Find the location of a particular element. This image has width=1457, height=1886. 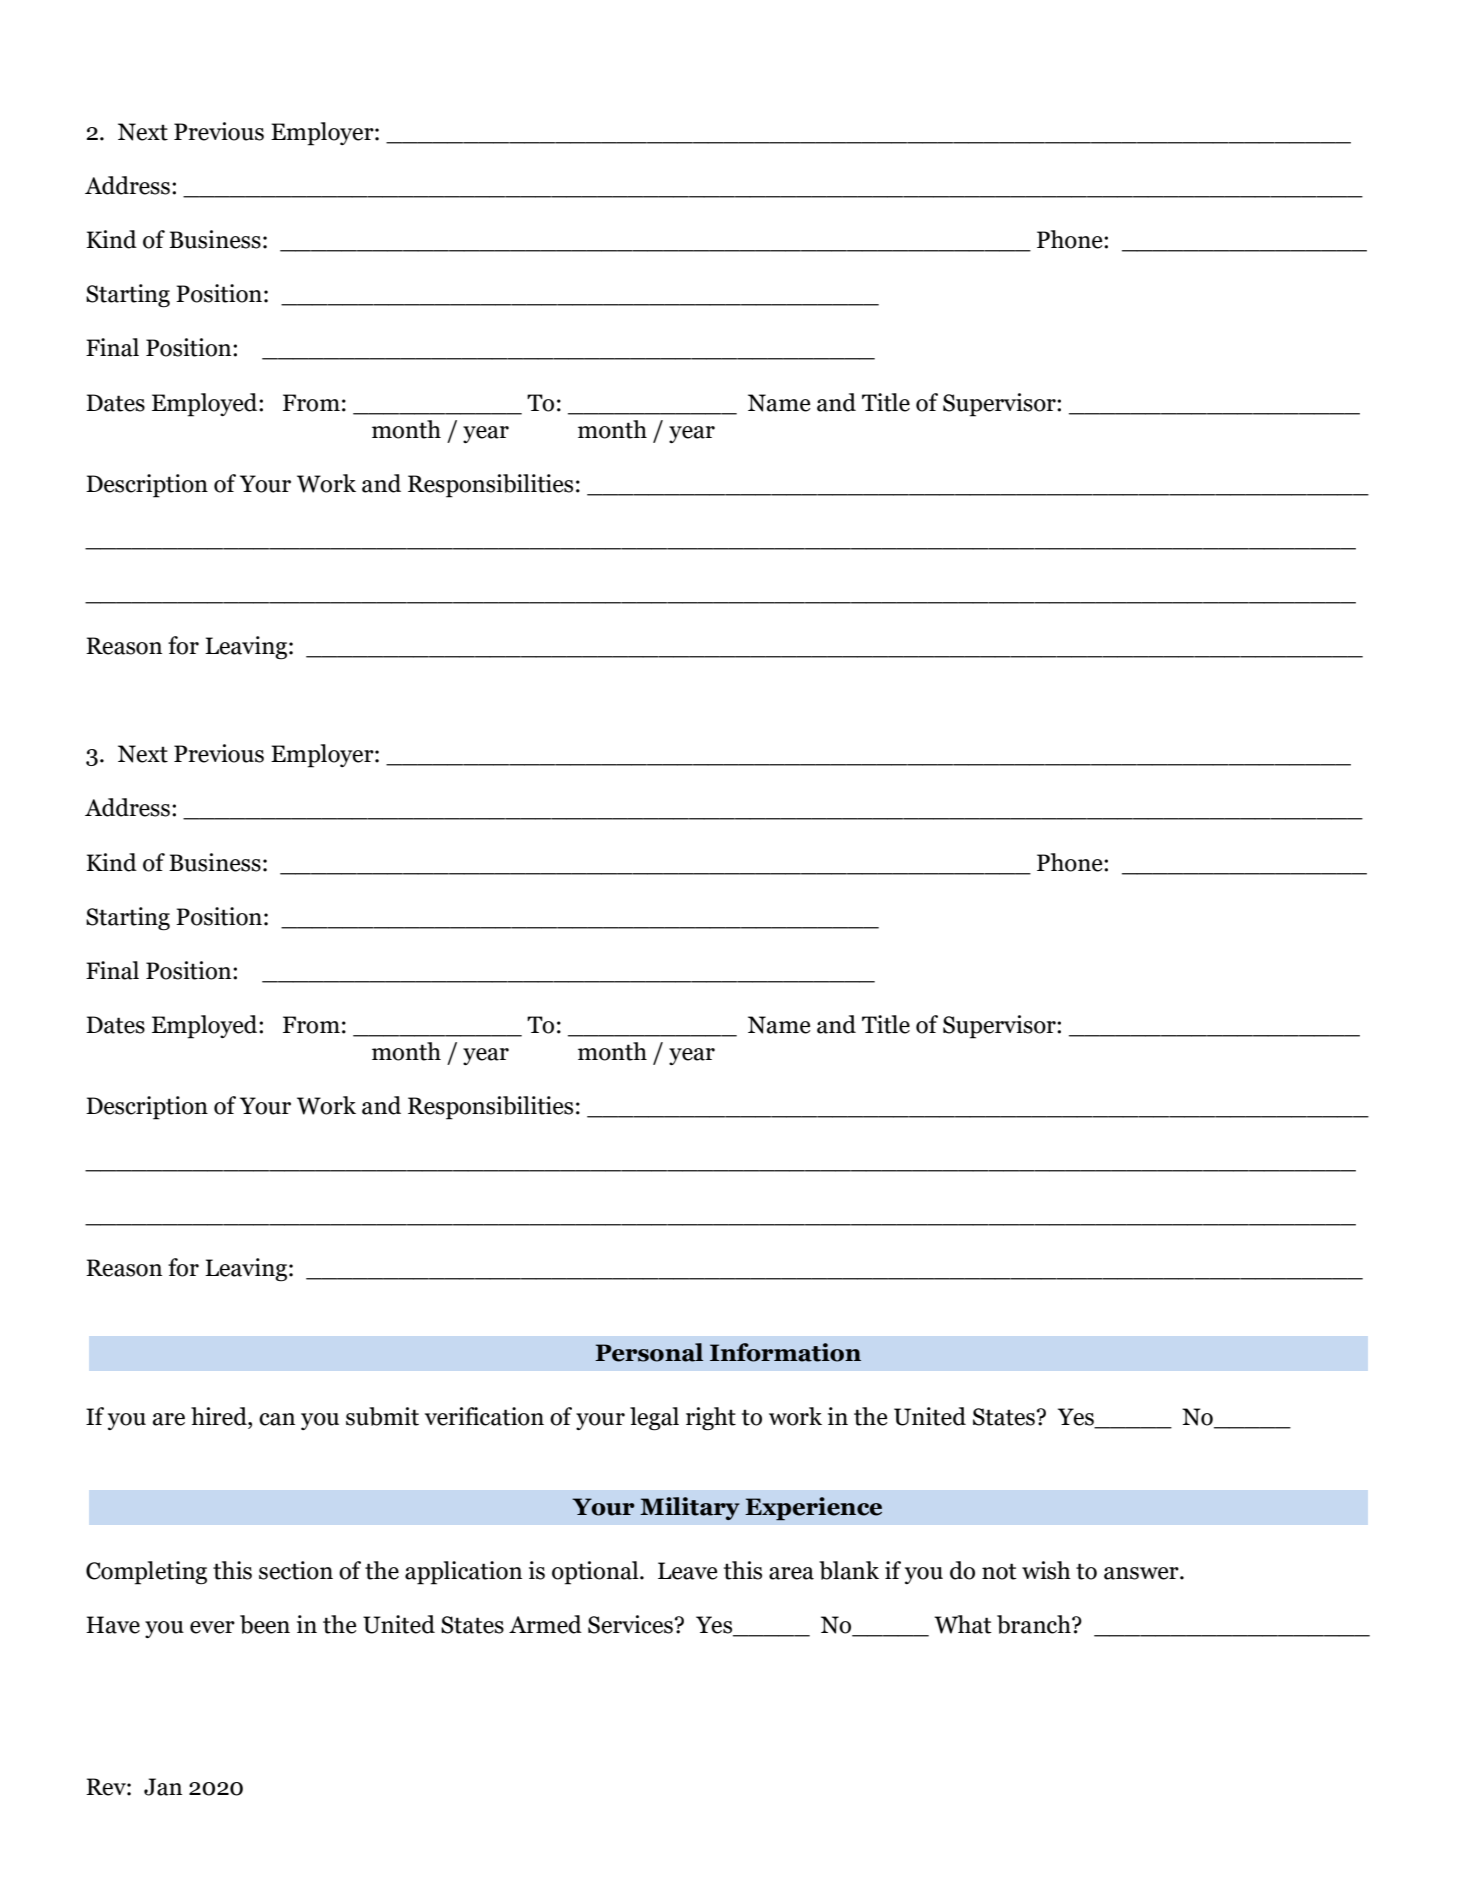

section is located at coordinates (296, 1570).
